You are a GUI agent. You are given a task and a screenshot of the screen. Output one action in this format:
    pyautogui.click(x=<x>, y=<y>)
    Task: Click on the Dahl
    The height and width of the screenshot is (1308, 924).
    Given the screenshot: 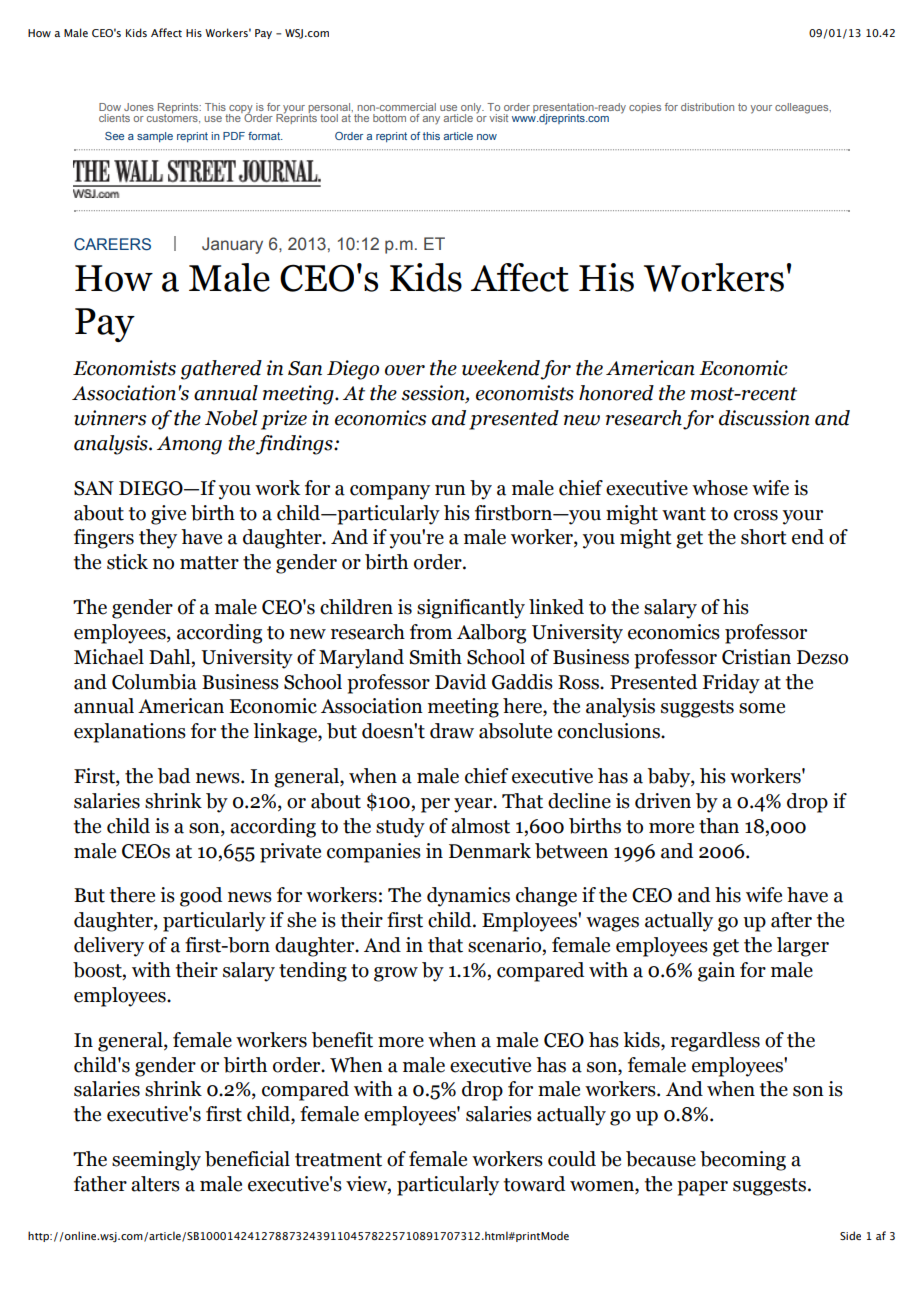 What is the action you would take?
    pyautogui.click(x=171, y=657)
